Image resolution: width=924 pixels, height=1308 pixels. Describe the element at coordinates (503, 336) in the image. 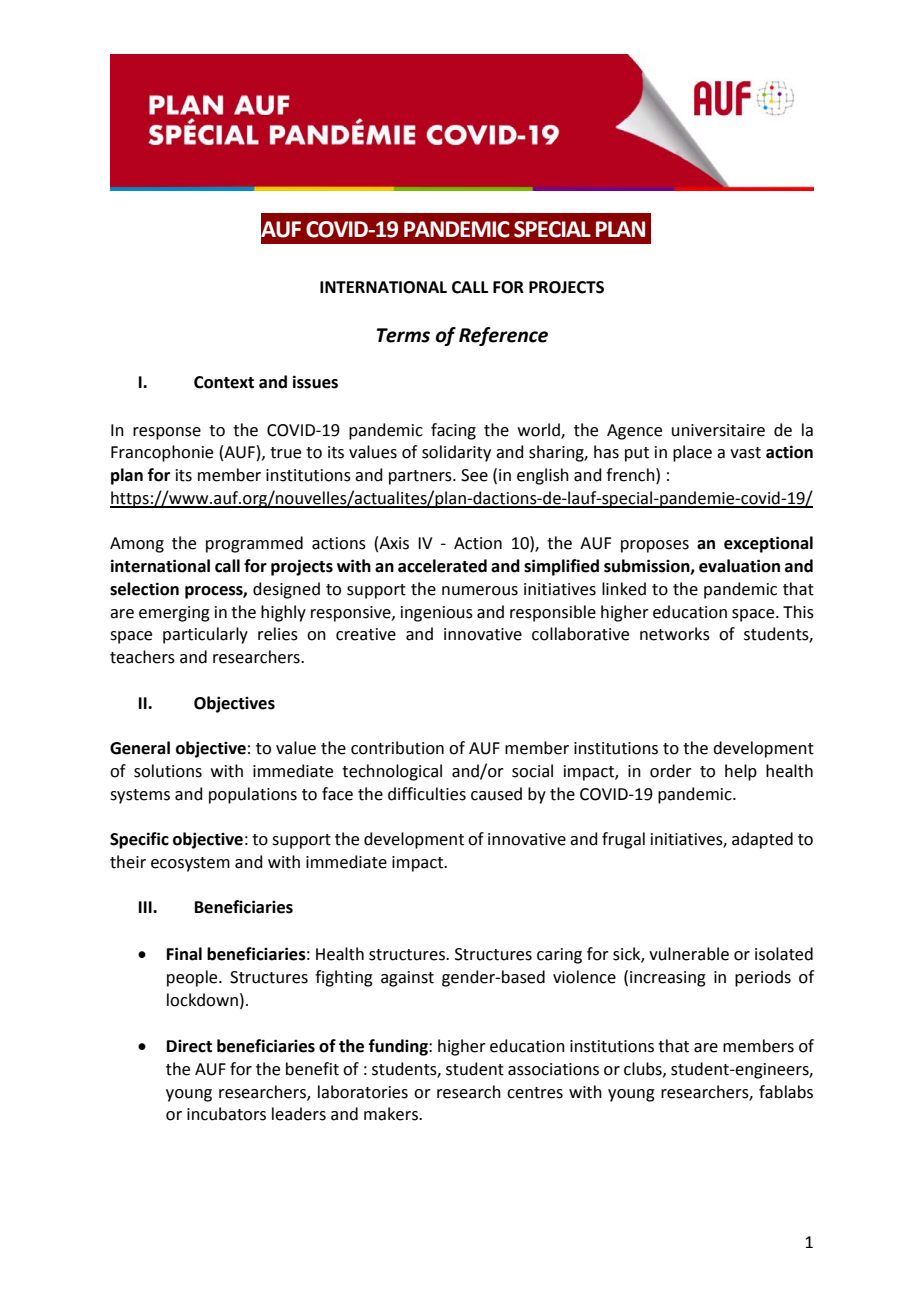

I see `Reference` at that location.
